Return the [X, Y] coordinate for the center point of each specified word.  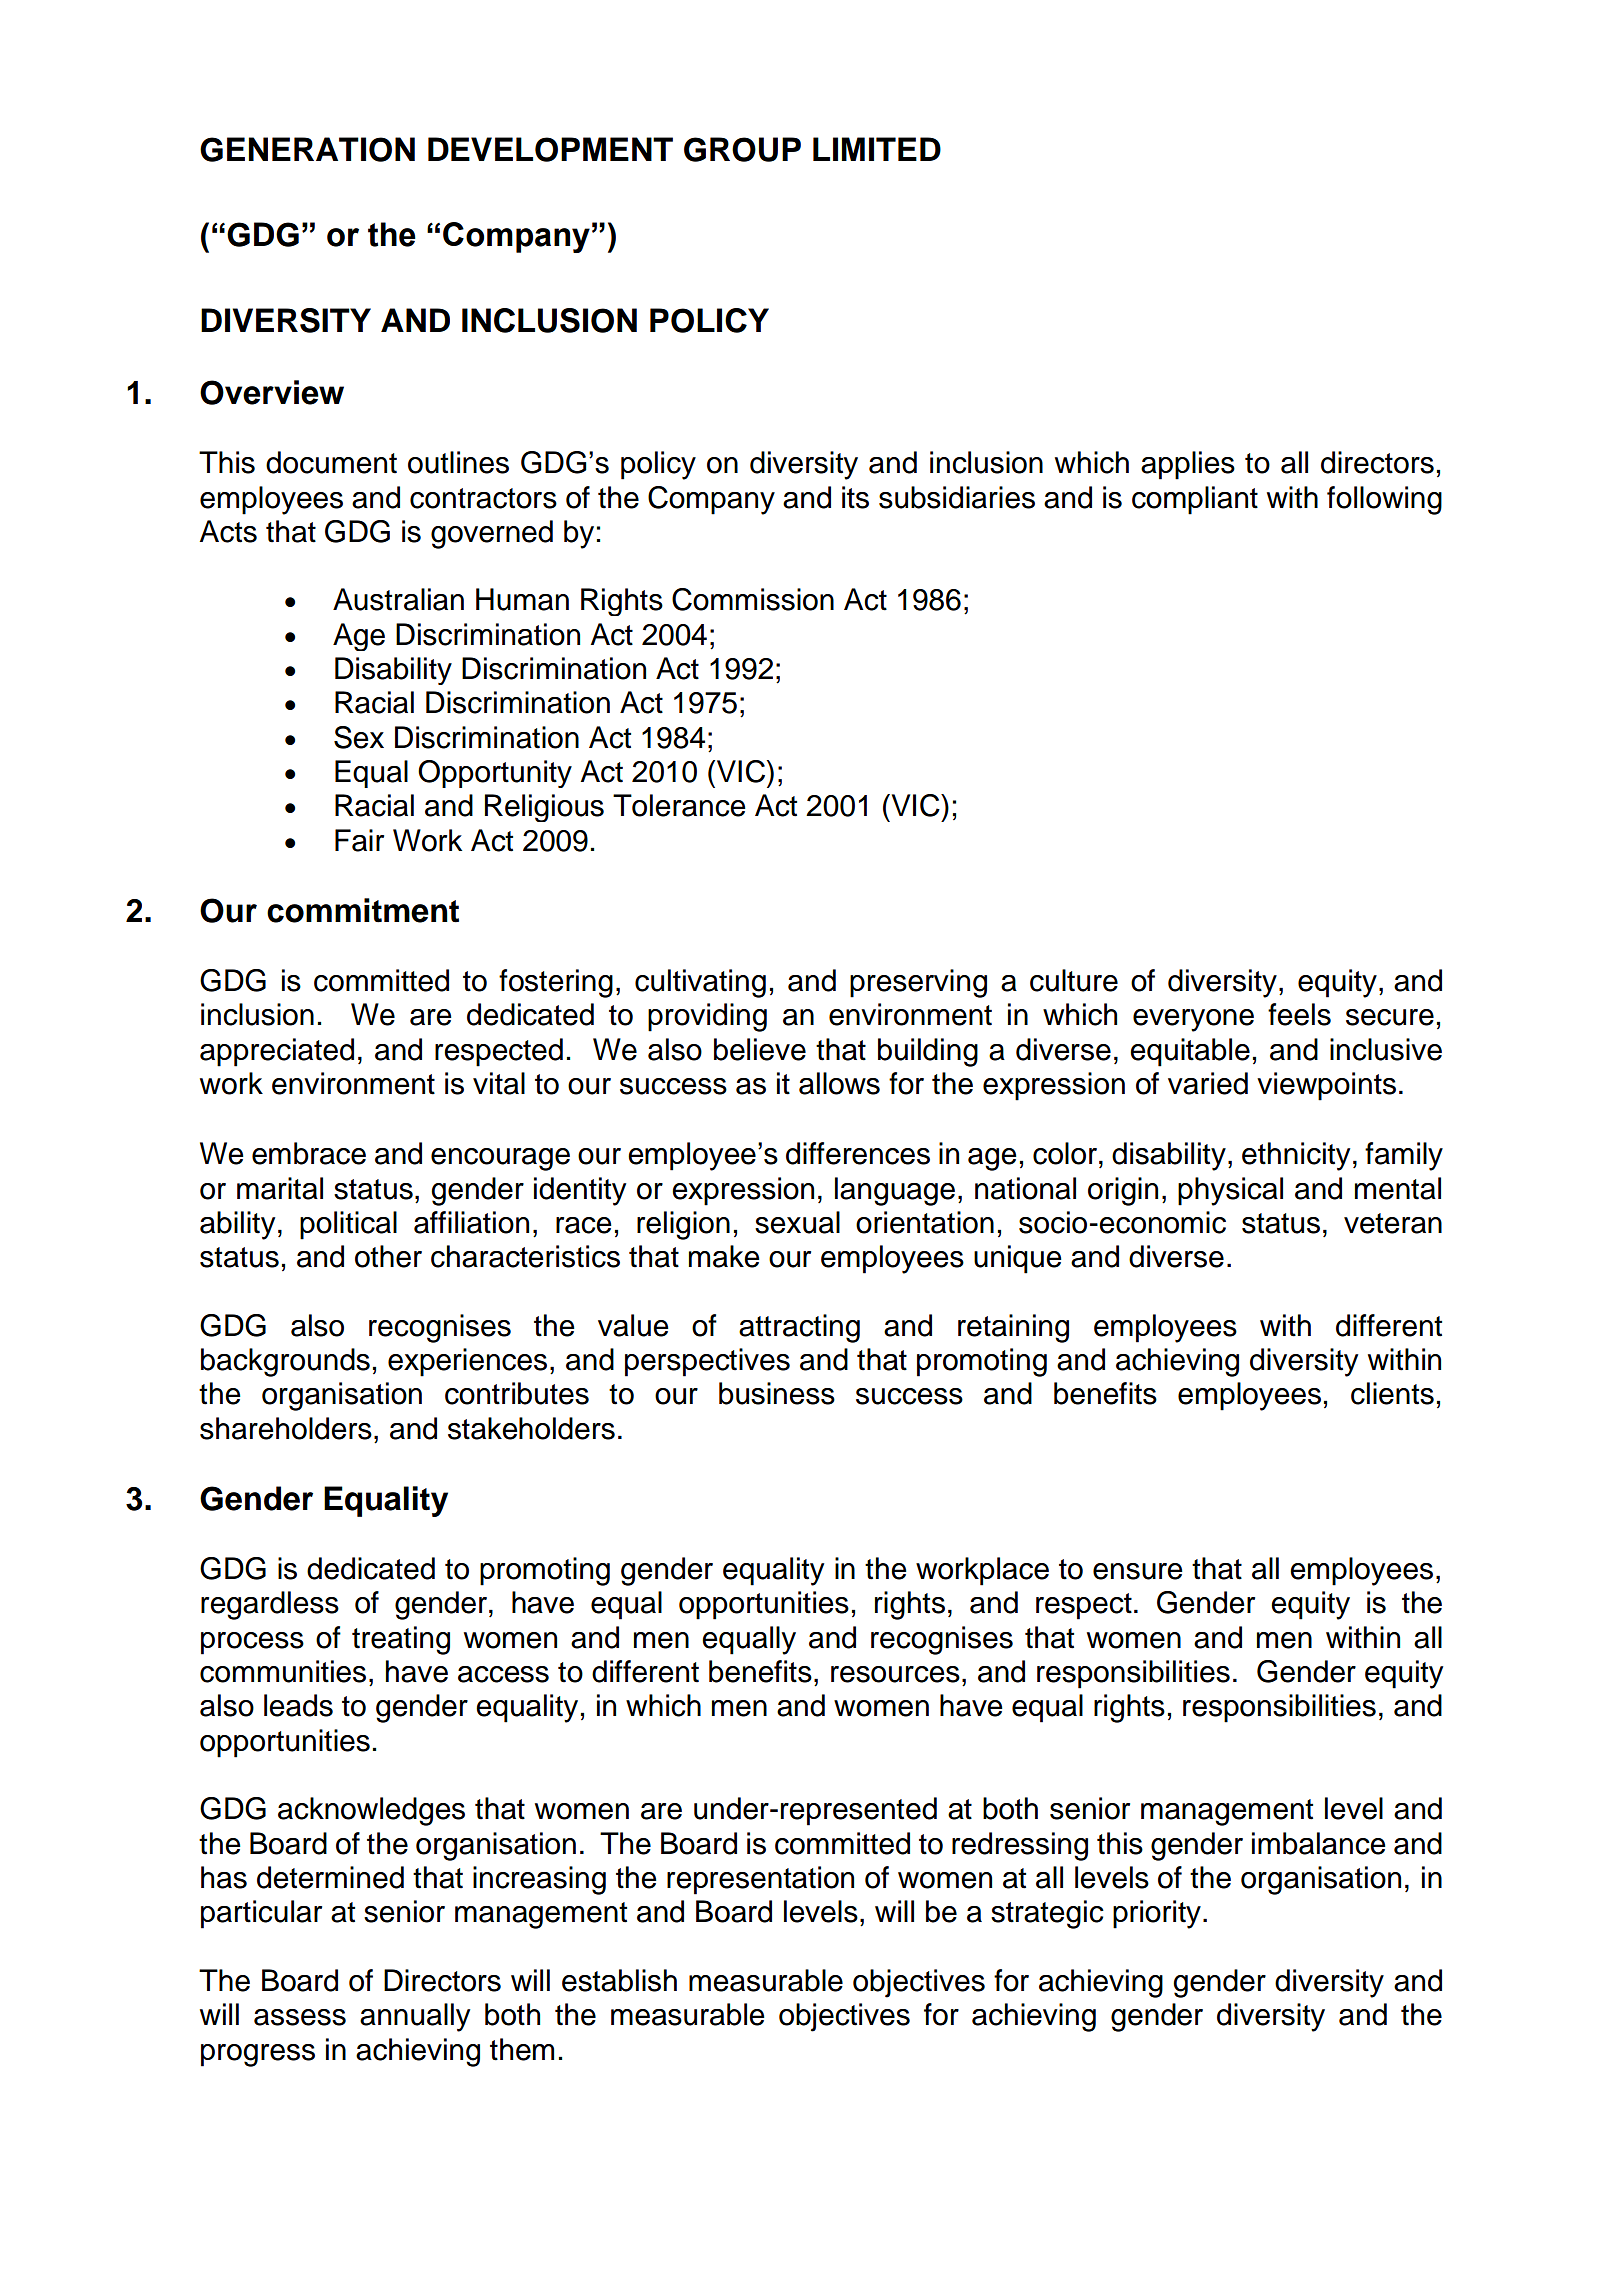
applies [1188, 465]
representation [760, 1880]
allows [839, 1083]
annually [415, 2017]
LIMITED [877, 149]
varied [1208, 1083]
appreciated [277, 1052]
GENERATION [307, 149]
